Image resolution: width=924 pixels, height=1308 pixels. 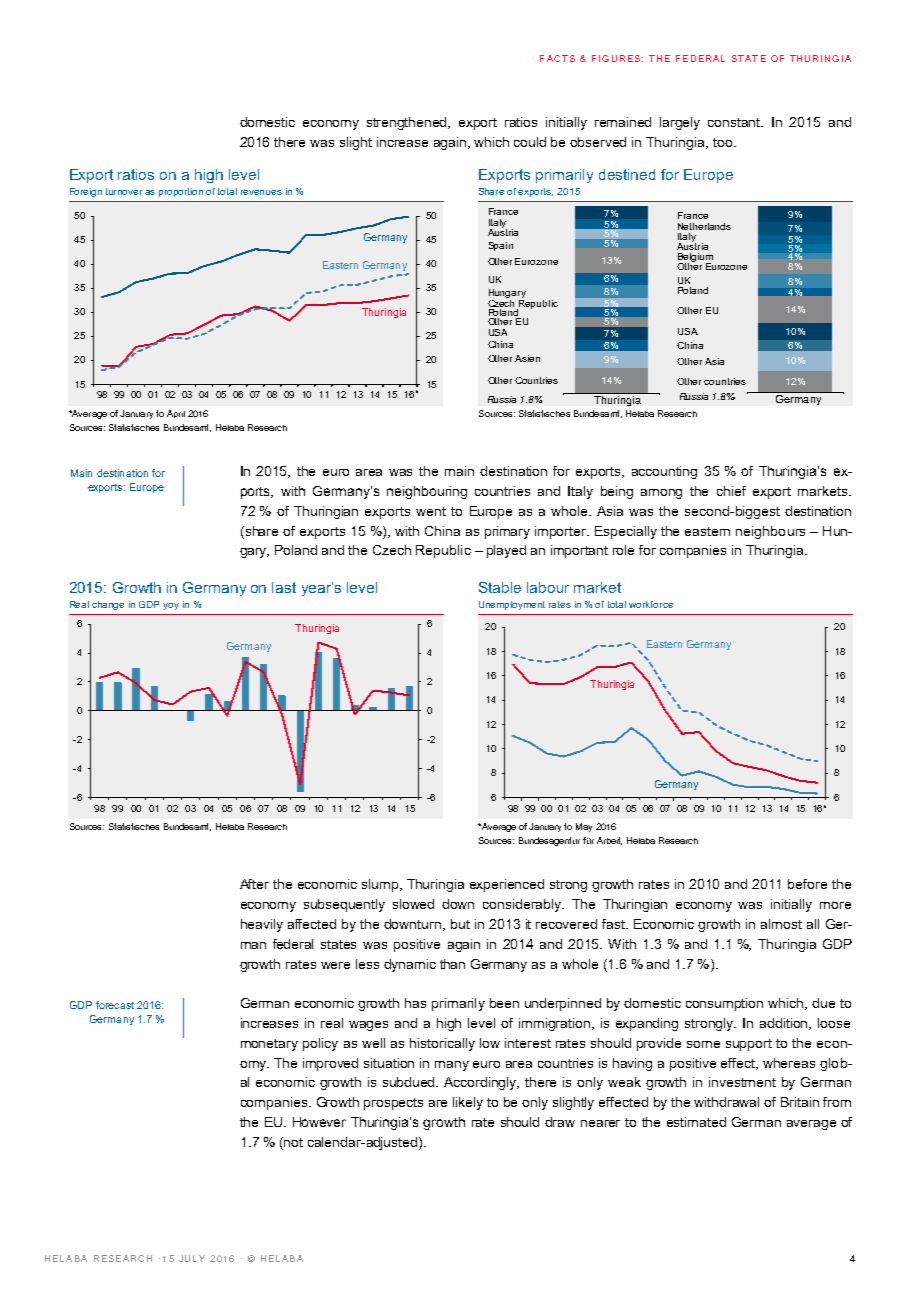 I want to click on strengthened, so click(x=408, y=123).
